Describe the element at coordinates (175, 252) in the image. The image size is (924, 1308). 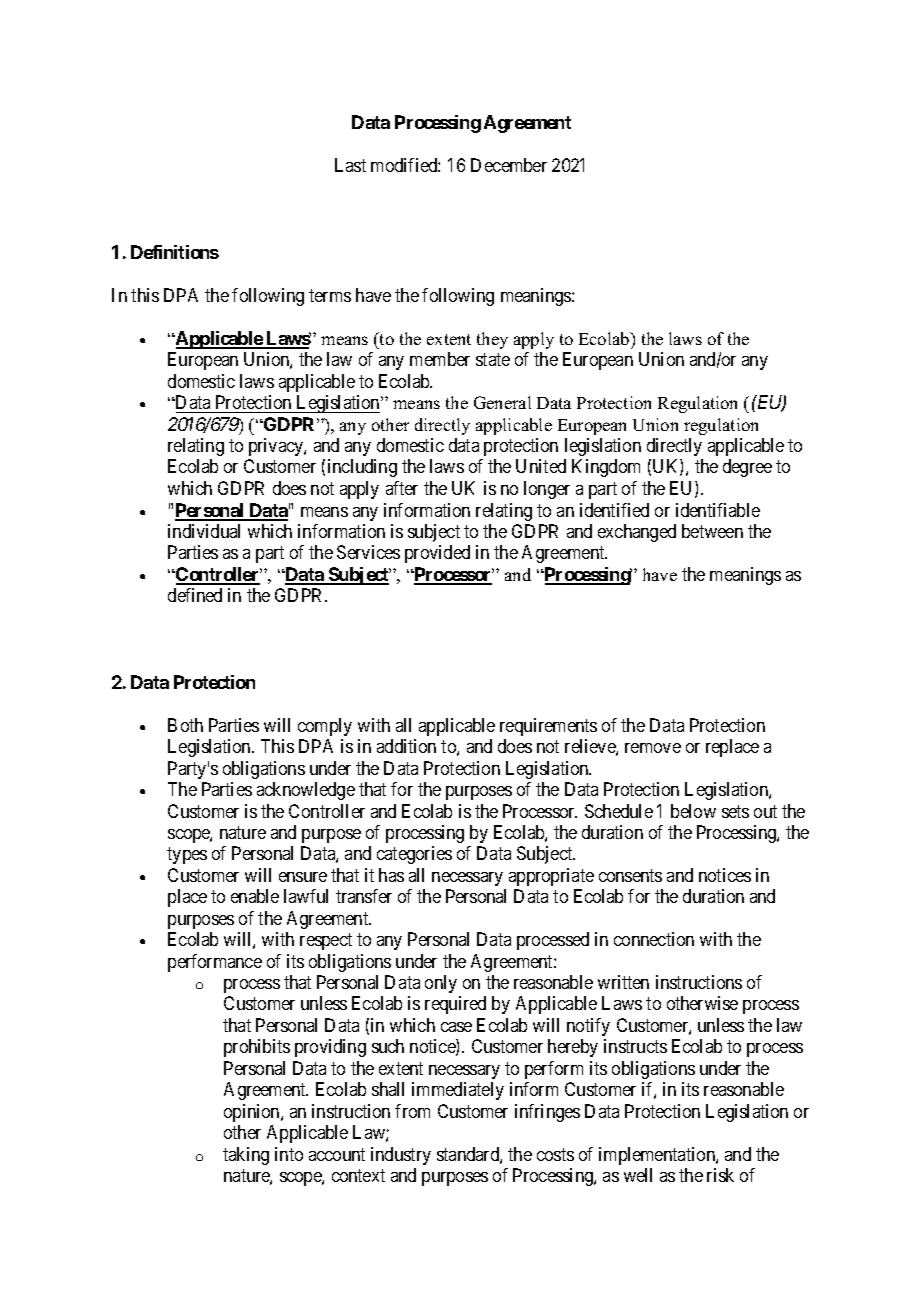
I see `Definitions` at that location.
